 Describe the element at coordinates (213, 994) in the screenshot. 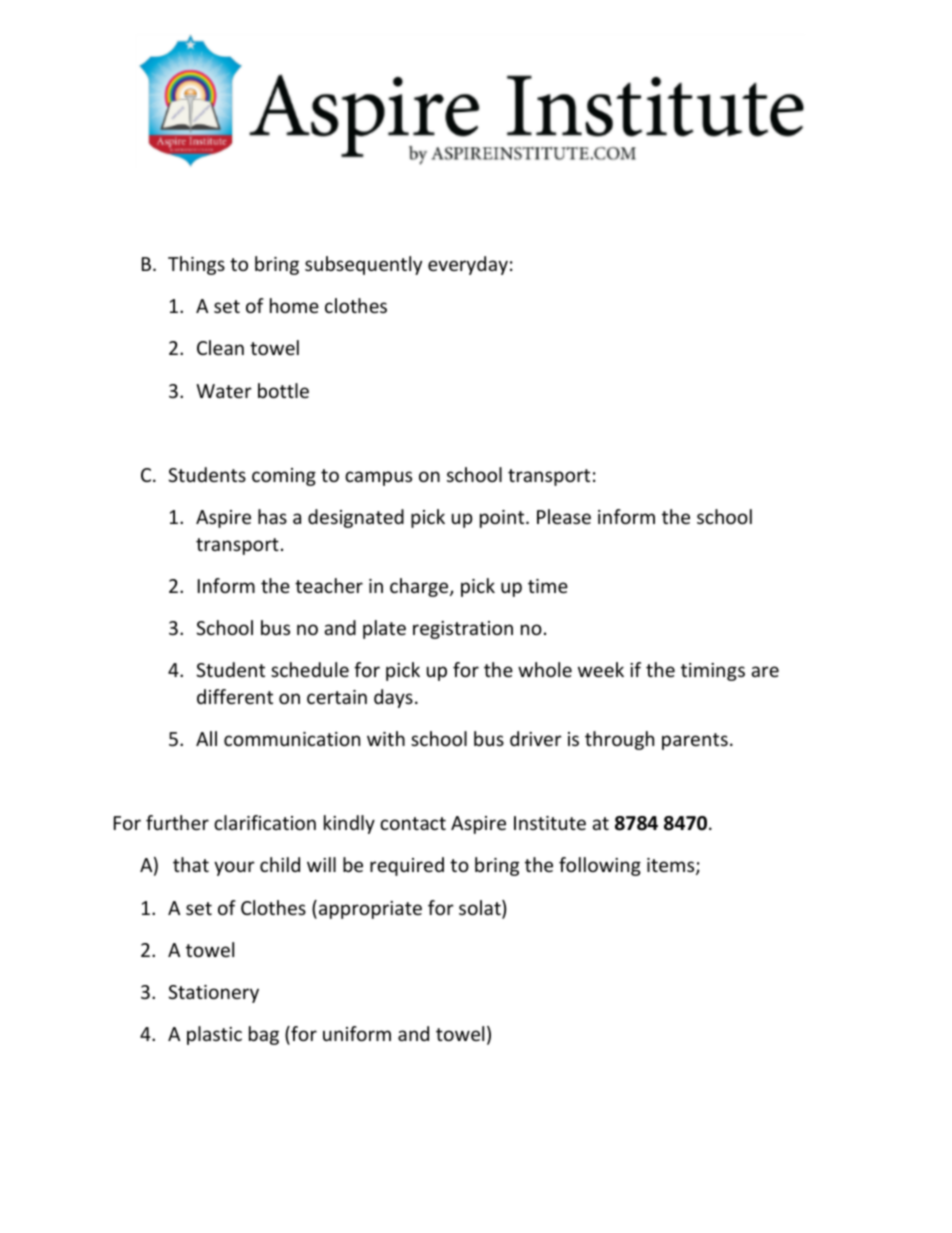

I see `Stationery` at that location.
